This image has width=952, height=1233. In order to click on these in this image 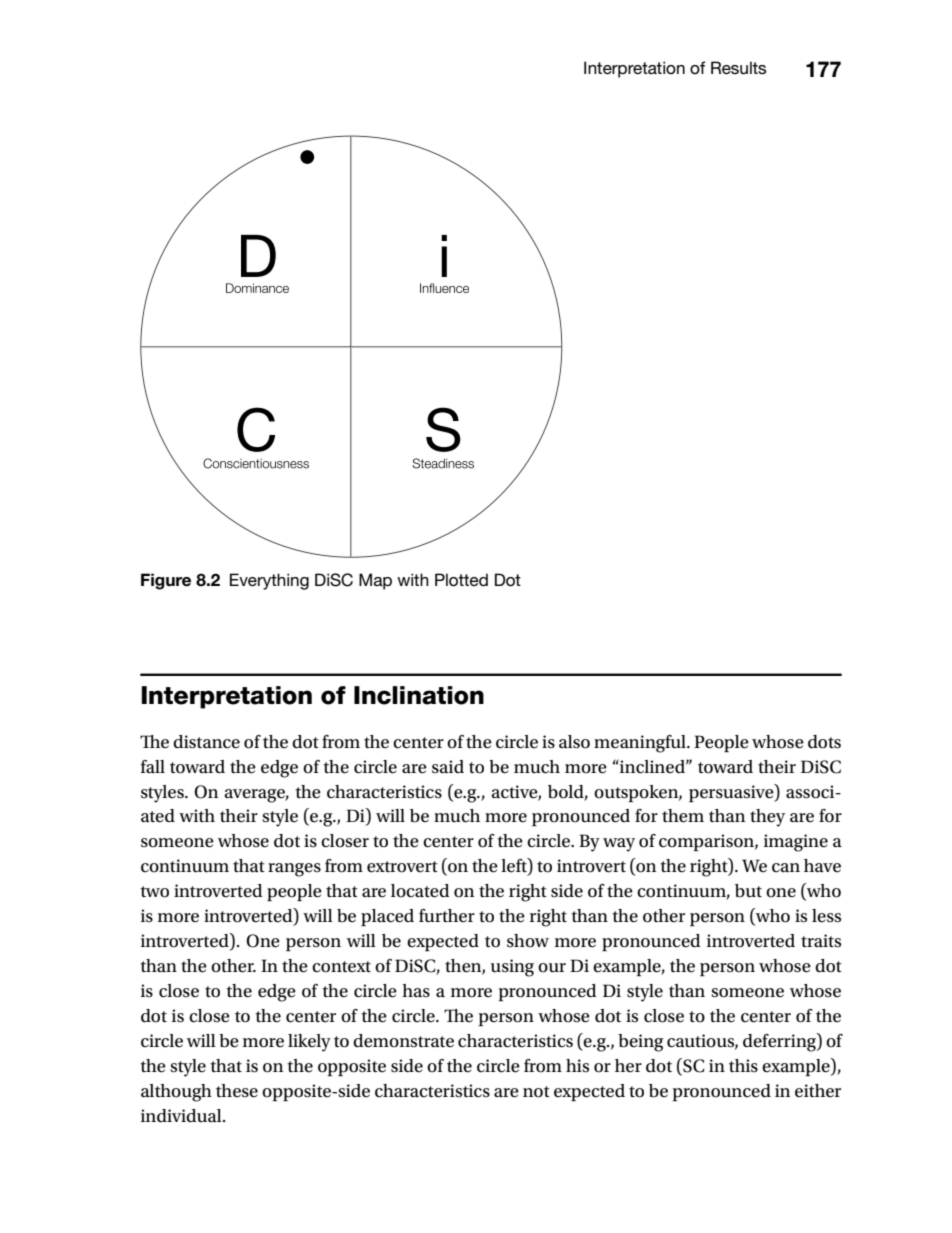, I will do `click(237, 1091)`.
